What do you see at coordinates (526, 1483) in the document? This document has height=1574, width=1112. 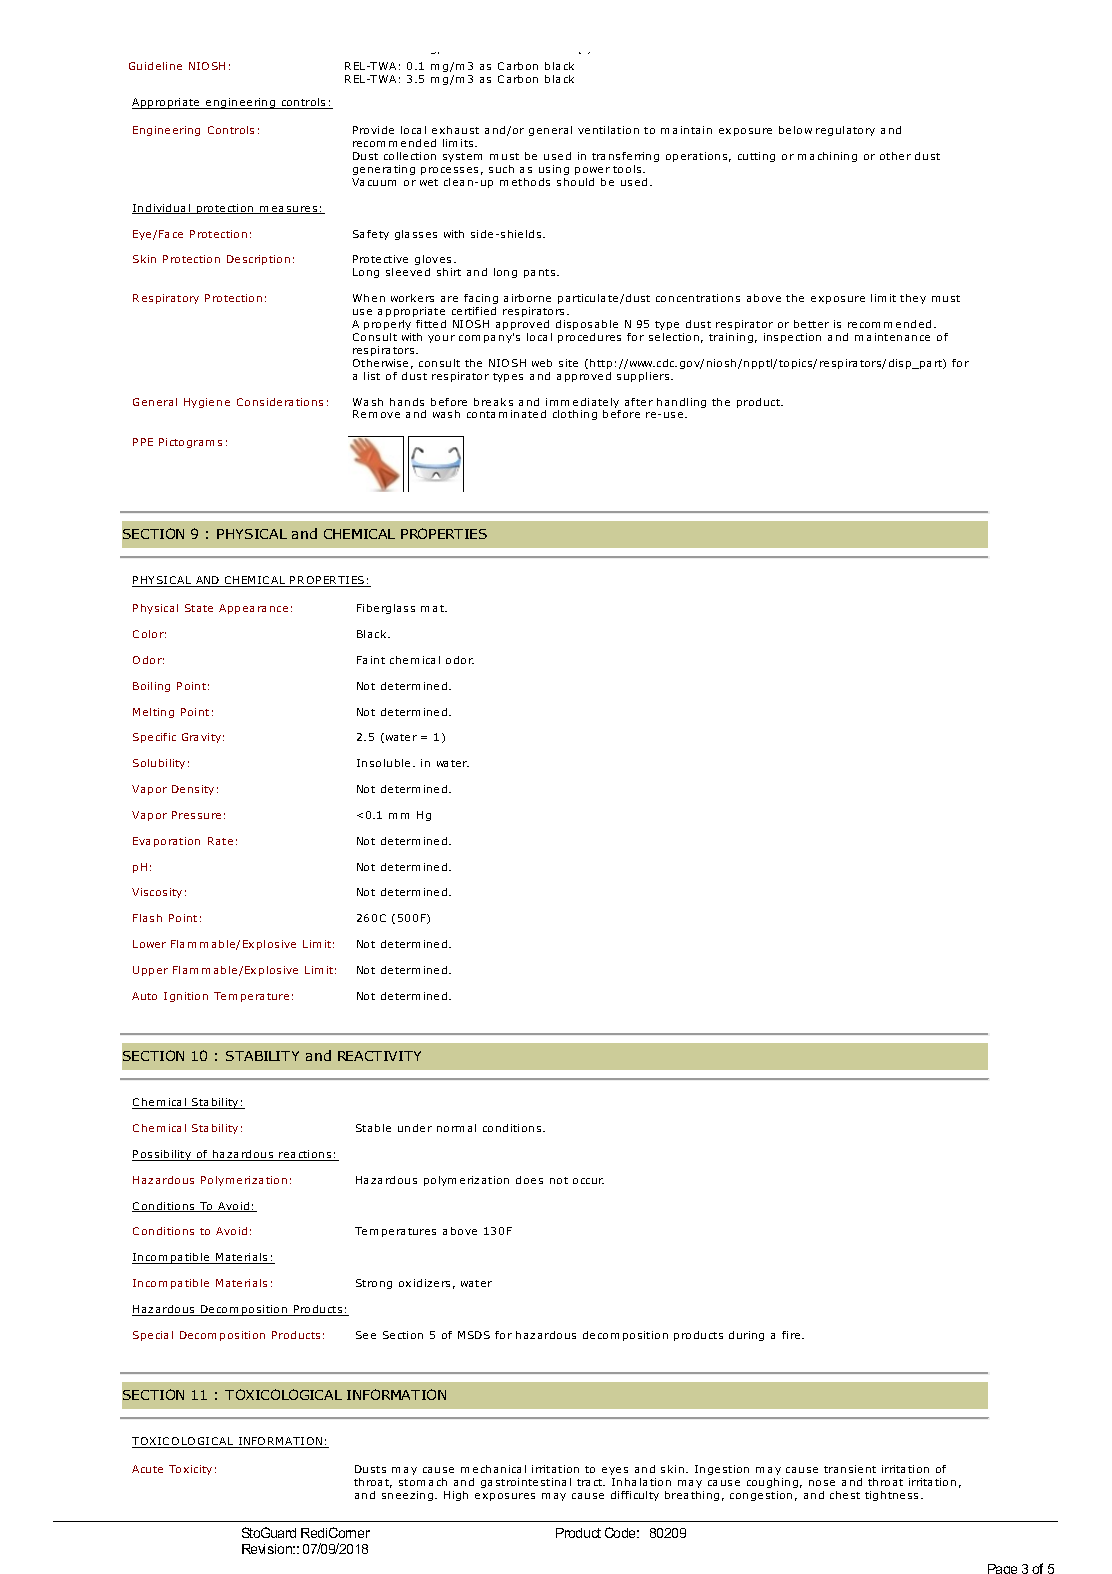 I see `gastrointestinal` at bounding box center [526, 1483].
